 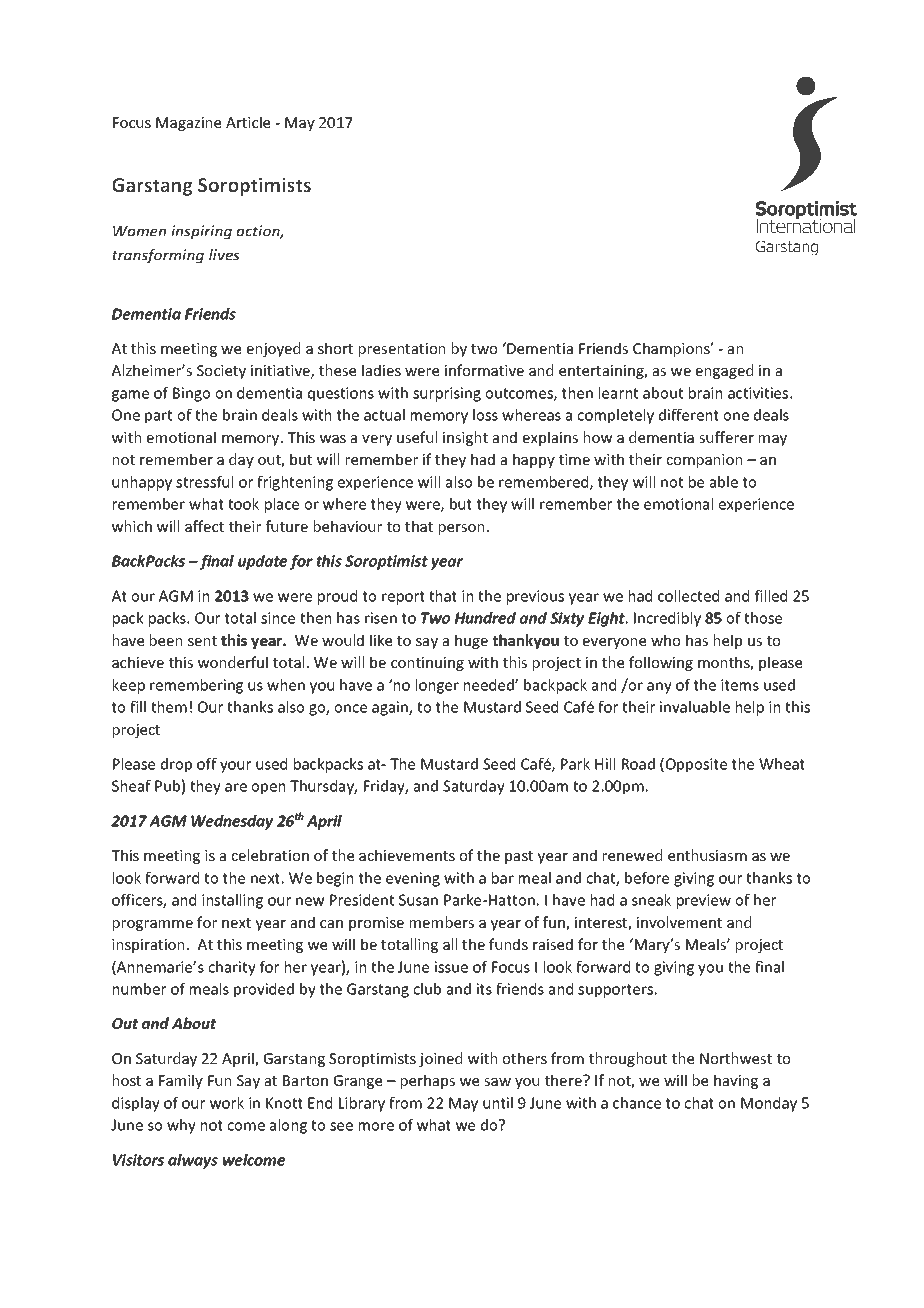 I want to click on Article, so click(x=248, y=122).
